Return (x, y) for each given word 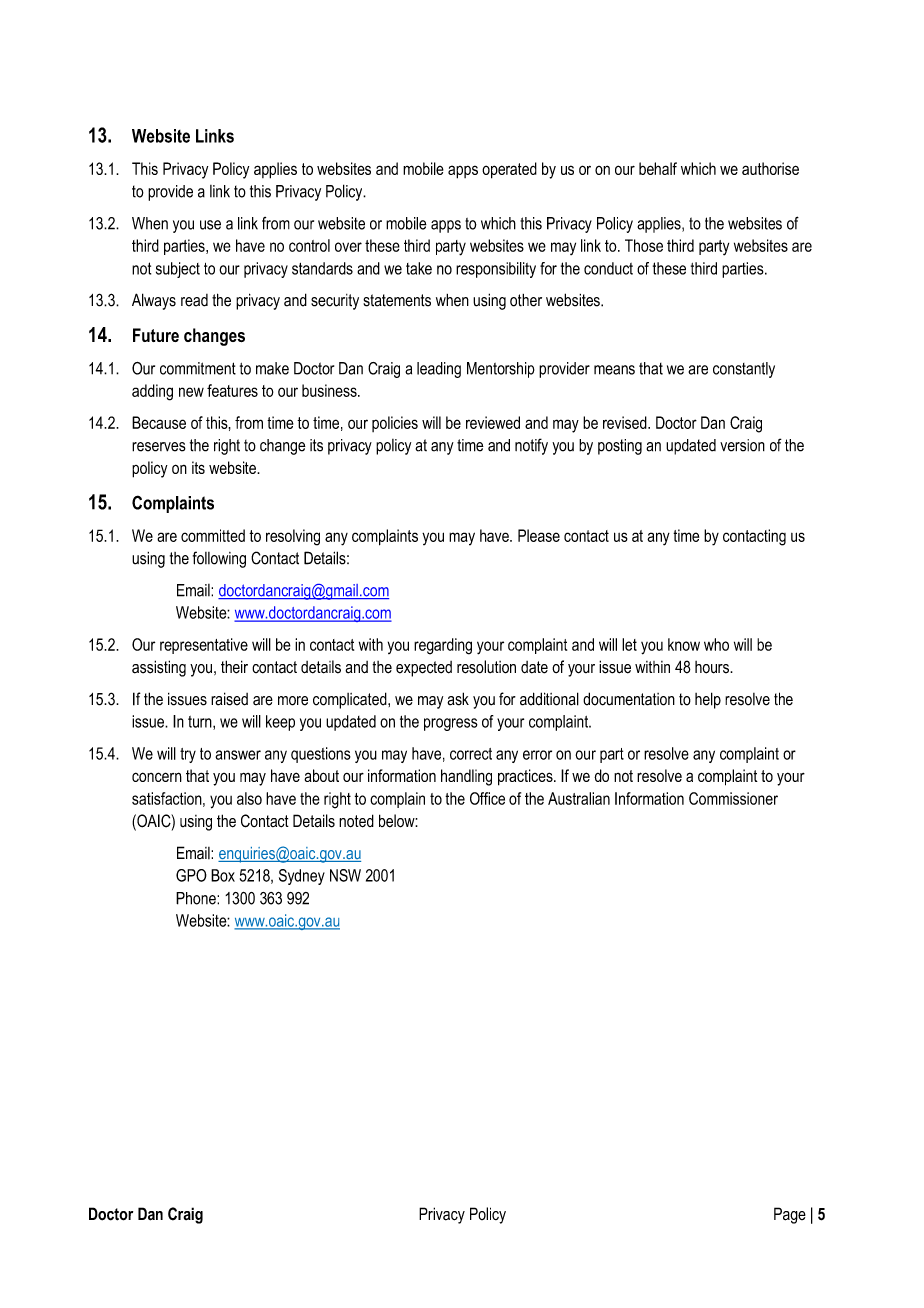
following (219, 559)
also (249, 798)
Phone (197, 898)
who (716, 644)
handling (466, 777)
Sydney (302, 877)
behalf (658, 168)
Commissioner (733, 798)
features (232, 390)
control (309, 245)
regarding (443, 646)
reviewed (493, 422)
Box (223, 875)
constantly (744, 370)
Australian (579, 798)
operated (509, 170)
